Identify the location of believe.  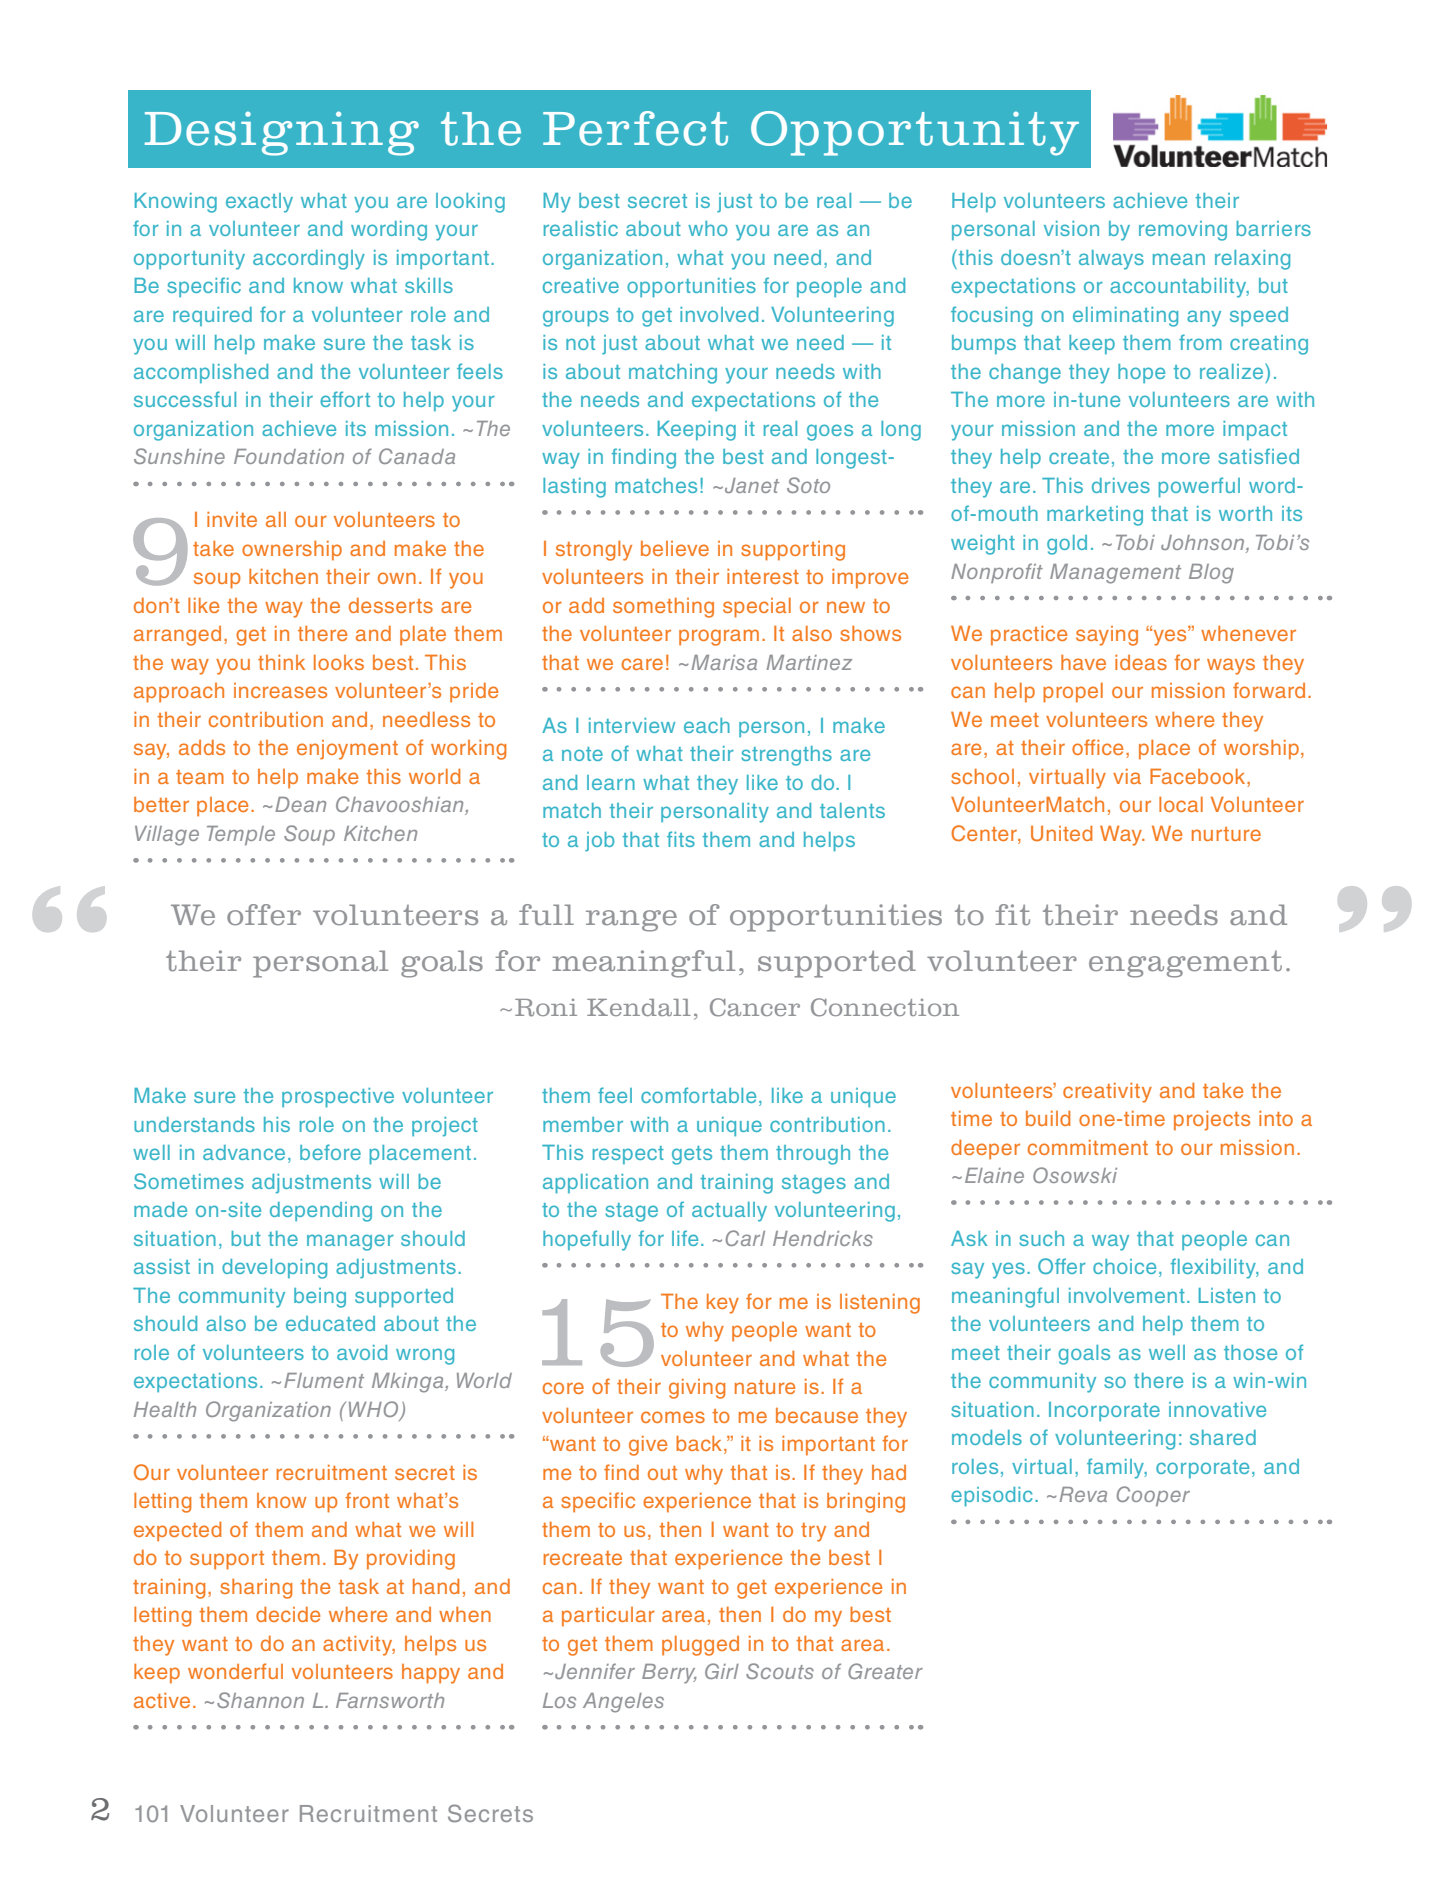
(675, 548).
